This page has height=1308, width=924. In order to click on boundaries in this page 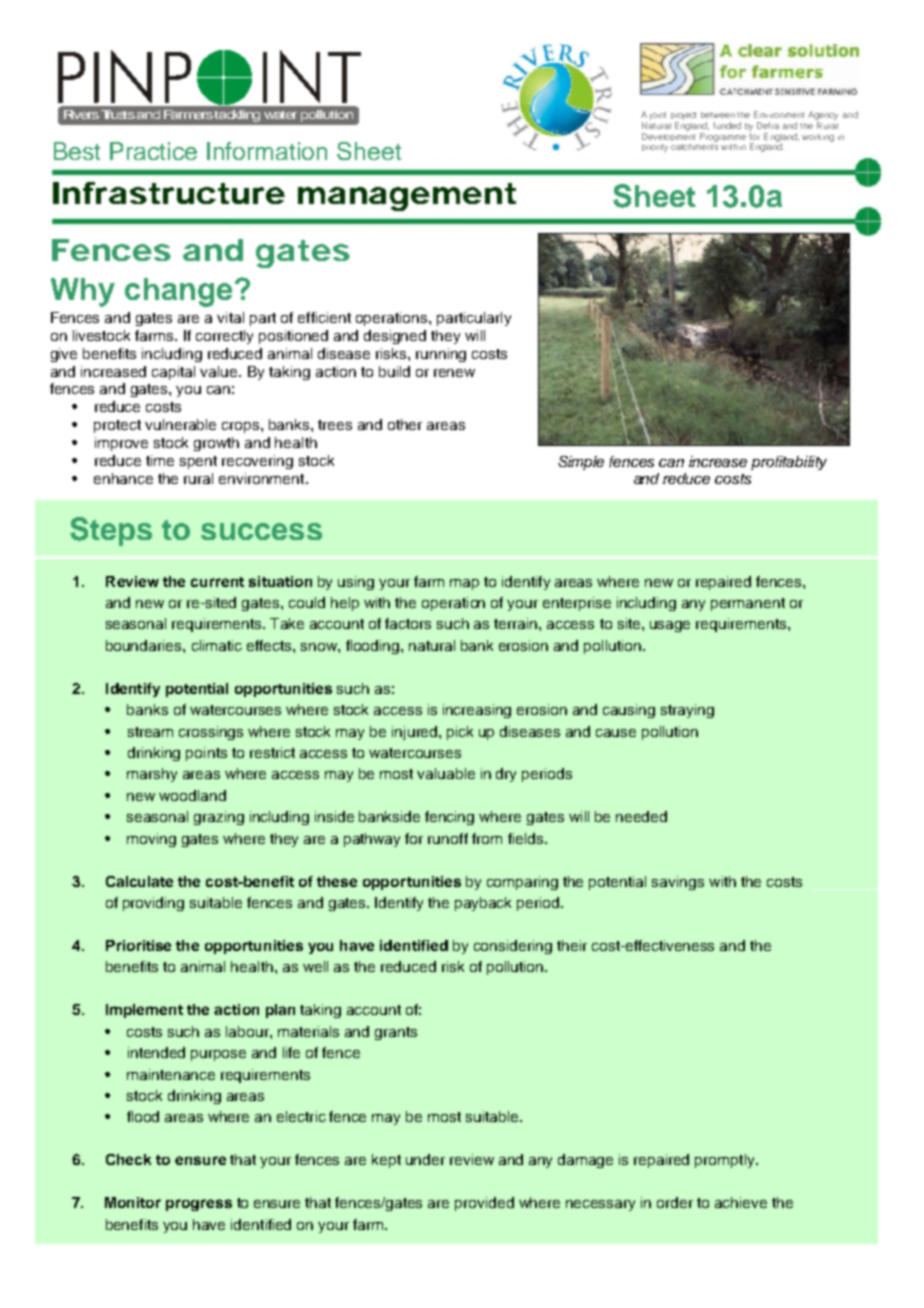, I will do `click(145, 645)`.
